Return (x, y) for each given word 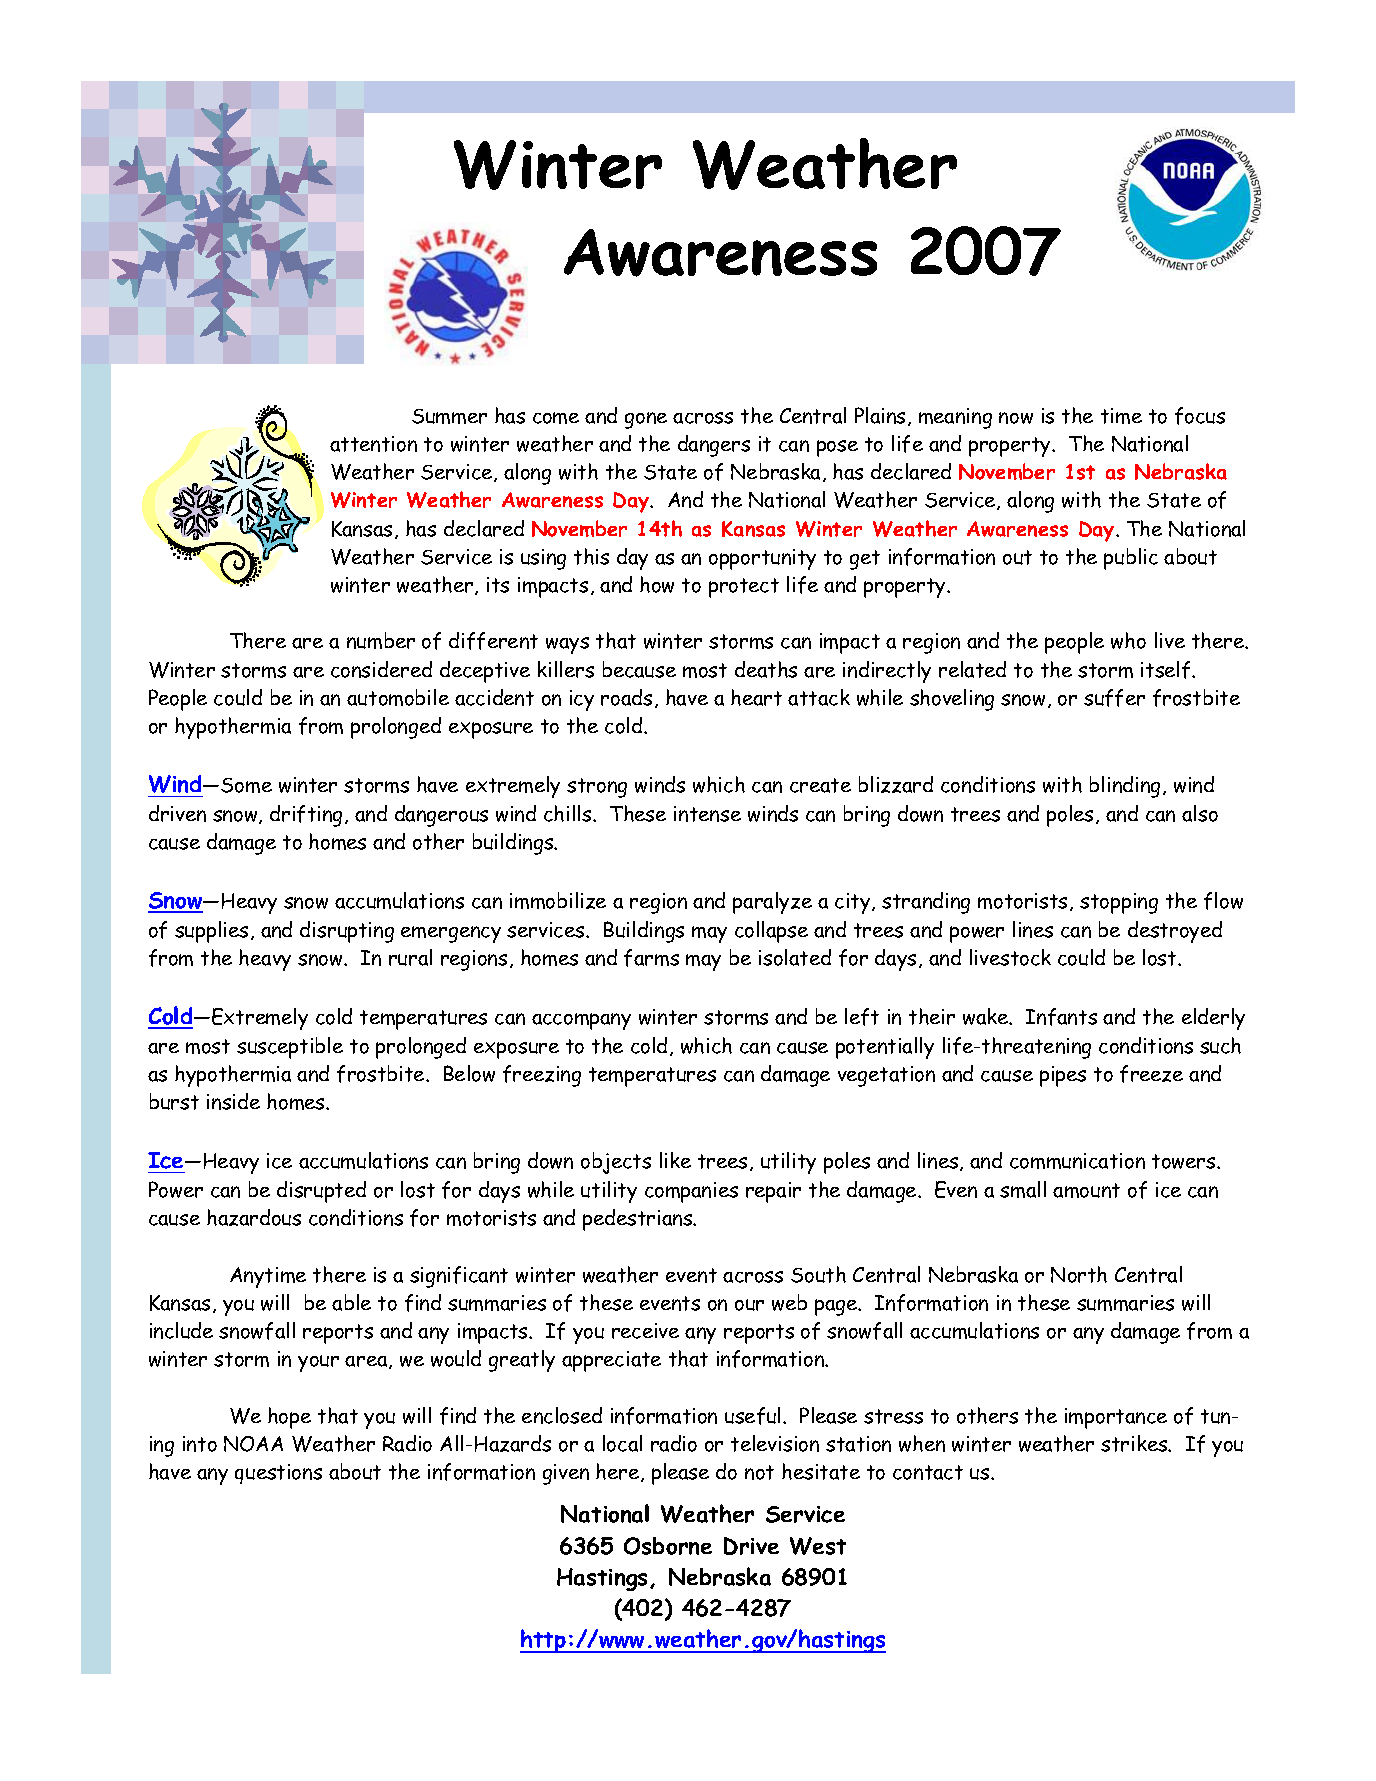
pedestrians (639, 1220)
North (1079, 1274)
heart (756, 697)
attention (373, 444)
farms (651, 958)
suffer (1114, 698)
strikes (1135, 1443)
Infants (1061, 1017)
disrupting (347, 932)
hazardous (254, 1217)
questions (278, 1474)
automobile (398, 697)
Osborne (668, 1546)
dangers (714, 446)
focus (1200, 416)
